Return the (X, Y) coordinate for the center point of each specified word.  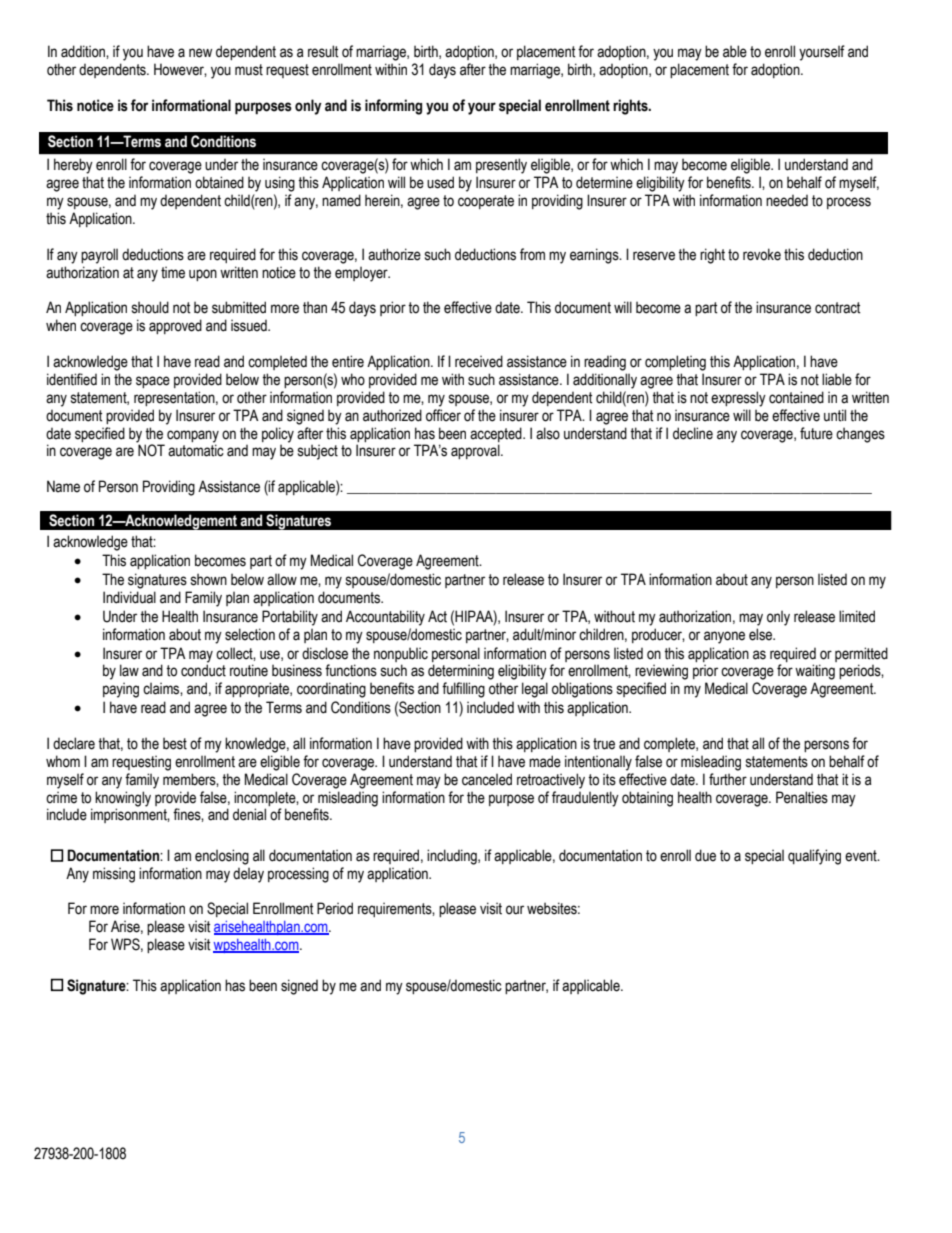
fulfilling (463, 690)
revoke (762, 254)
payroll (99, 256)
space (153, 382)
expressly (738, 399)
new (200, 53)
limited (857, 616)
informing (393, 107)
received (479, 361)
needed (787, 201)
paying (121, 690)
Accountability (385, 618)
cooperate (486, 202)
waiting (815, 672)
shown (209, 579)
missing (114, 875)
